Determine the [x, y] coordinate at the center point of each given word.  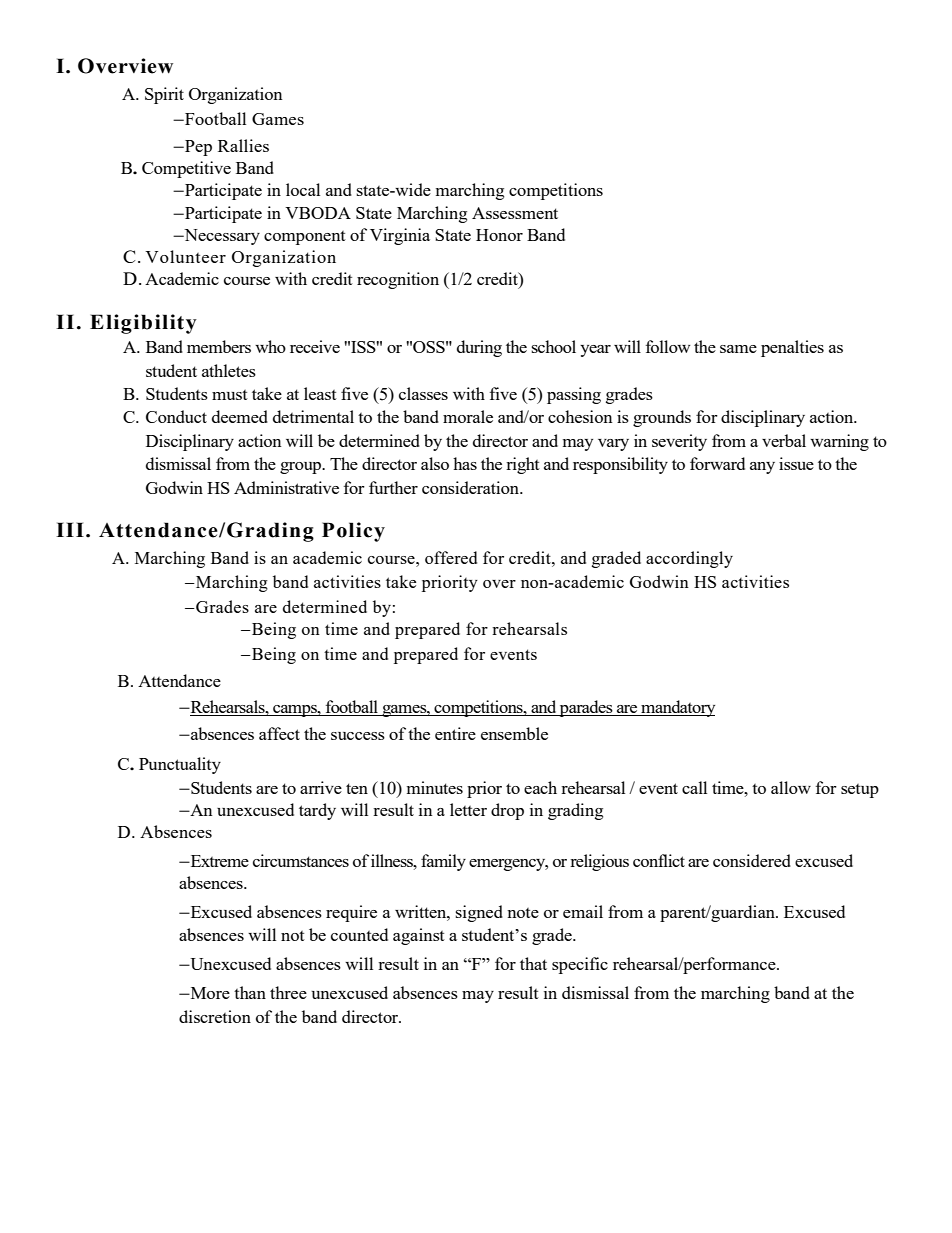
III [70, 529]
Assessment [515, 213]
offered [451, 557]
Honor [499, 235]
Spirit [164, 95]
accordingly [689, 559]
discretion [215, 1016]
